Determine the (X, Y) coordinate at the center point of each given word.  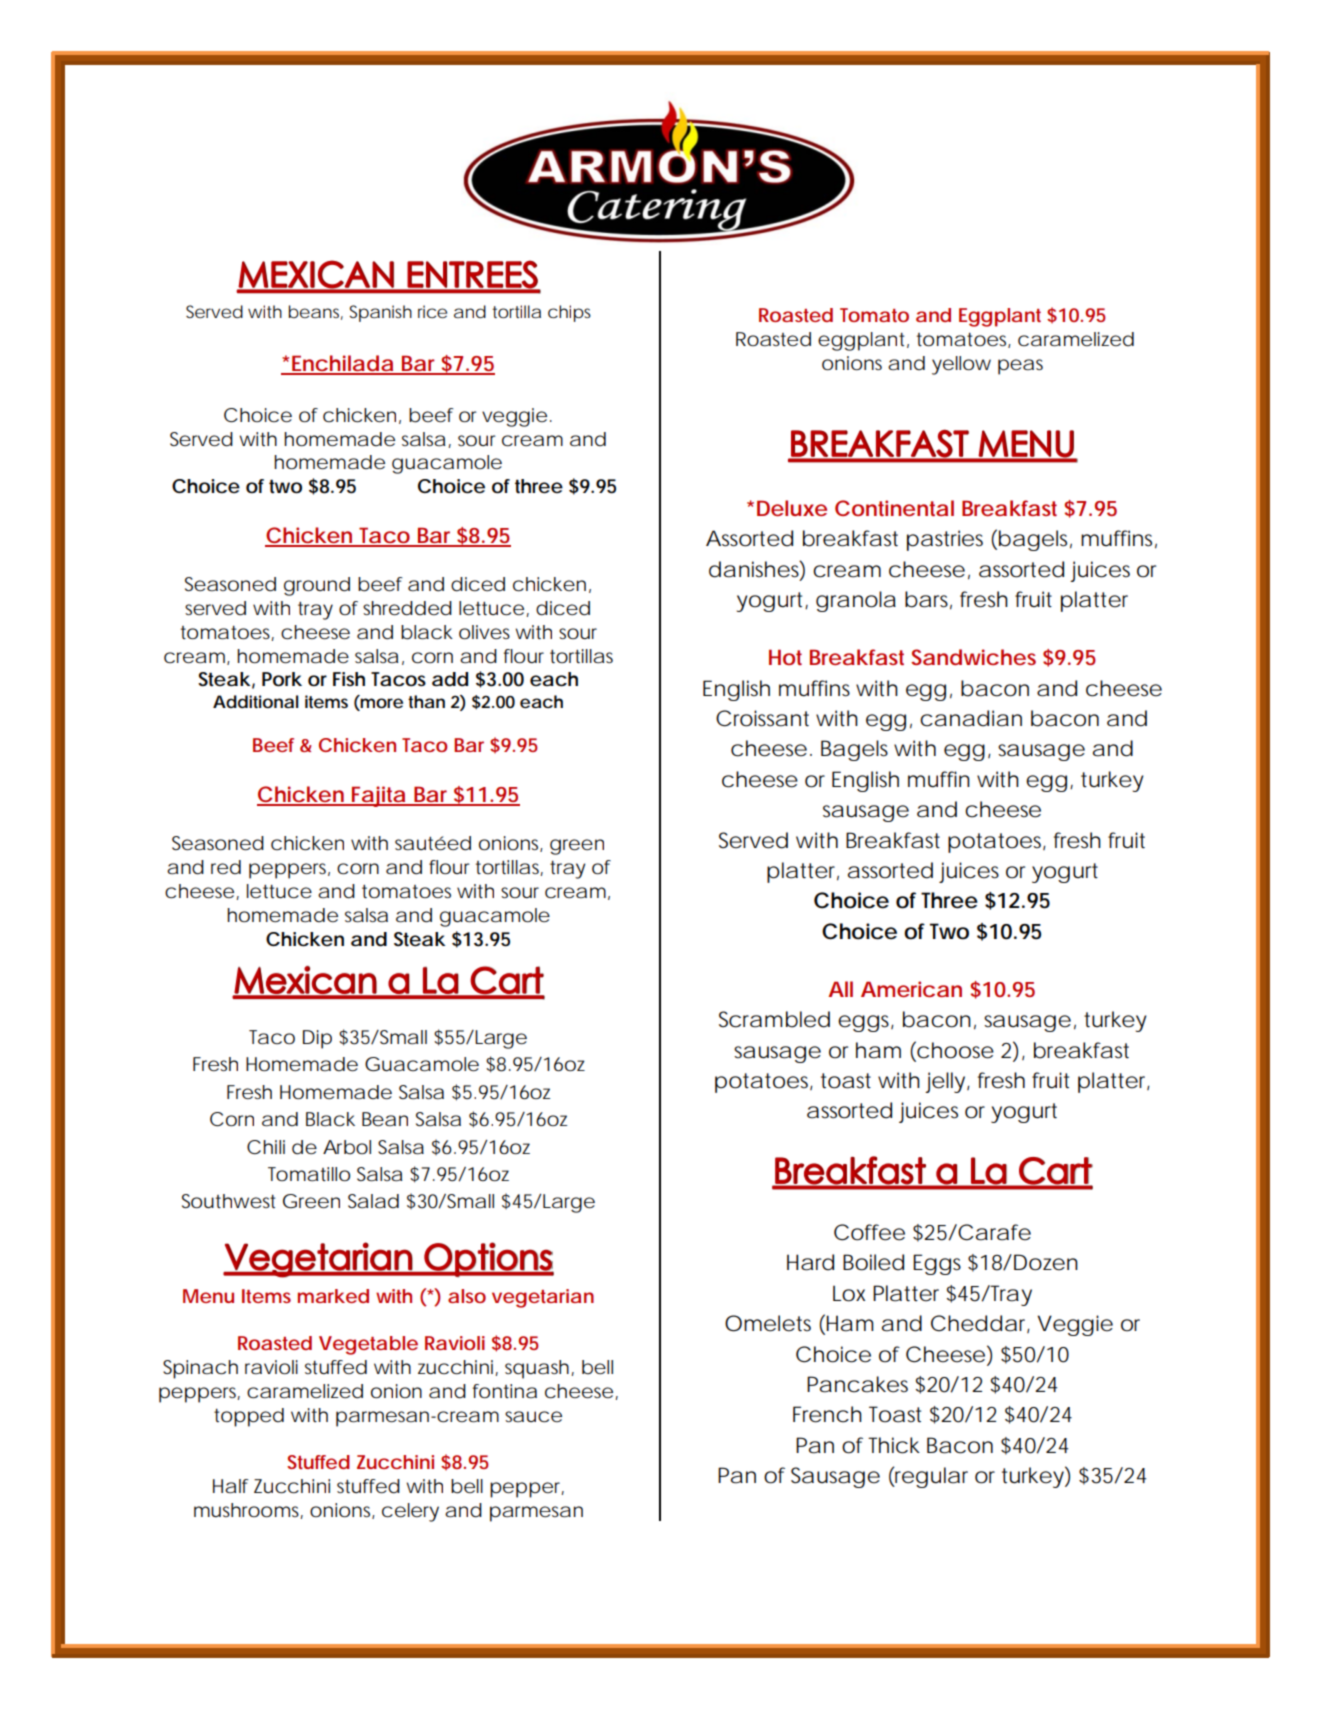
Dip (317, 1039)
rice (432, 311)
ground (317, 586)
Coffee (869, 1232)
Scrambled (774, 1019)
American (911, 989)
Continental (894, 508)
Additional (256, 701)
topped (249, 1417)
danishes (757, 569)
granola (856, 601)
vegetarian (543, 1298)
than (426, 701)
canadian (971, 718)
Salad (373, 1201)
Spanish (380, 313)
